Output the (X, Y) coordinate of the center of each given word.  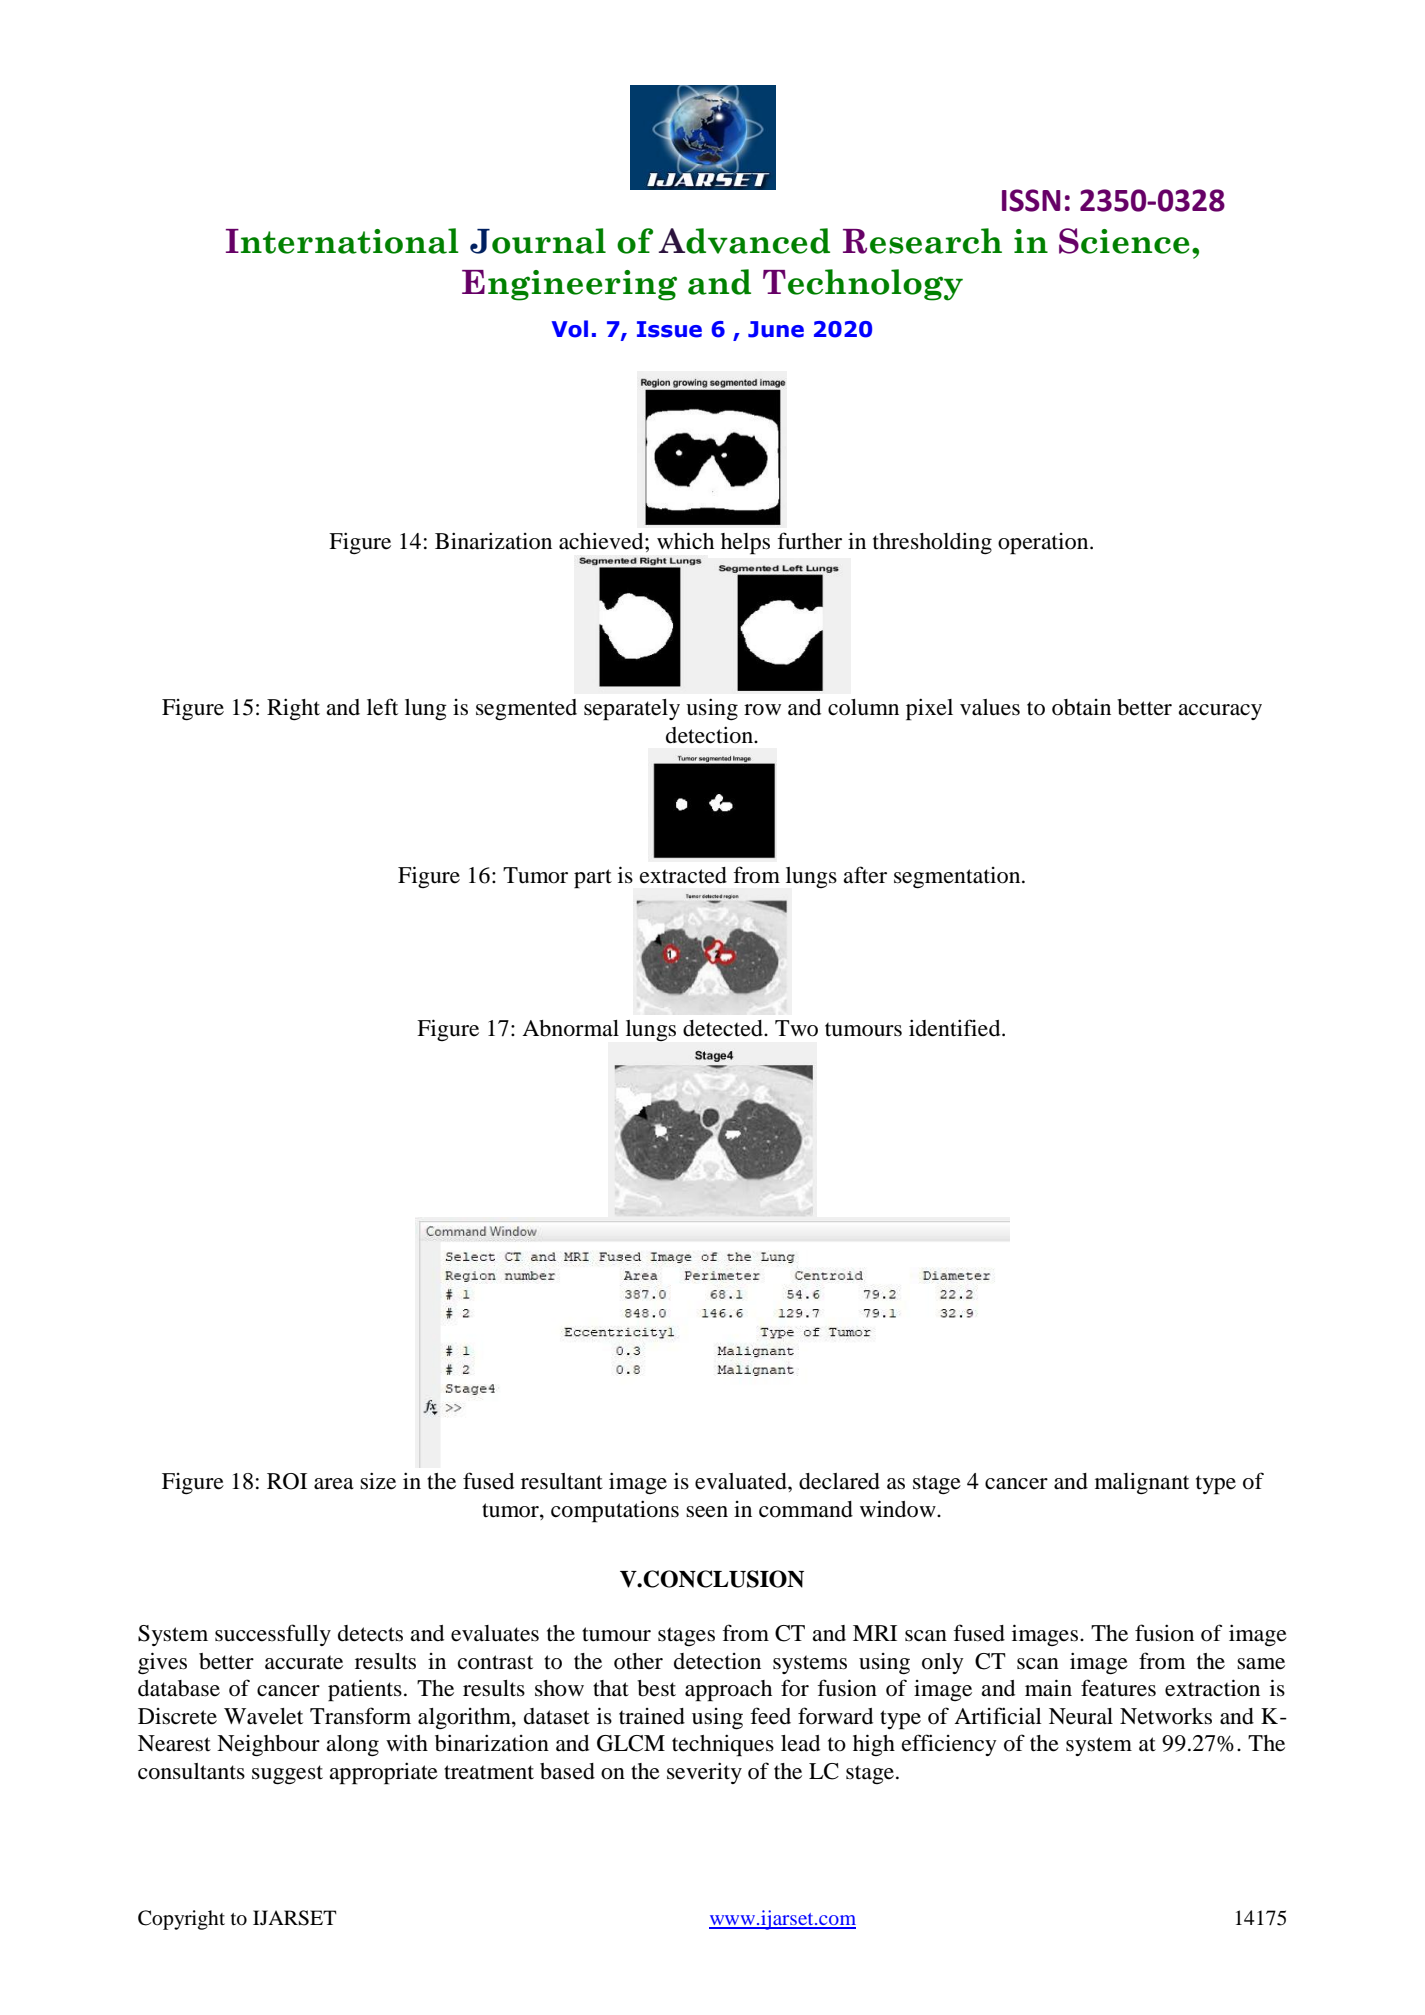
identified (956, 1028)
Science (1124, 241)
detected (724, 1028)
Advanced (744, 241)
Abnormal (570, 1028)
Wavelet (263, 1716)
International (342, 241)
